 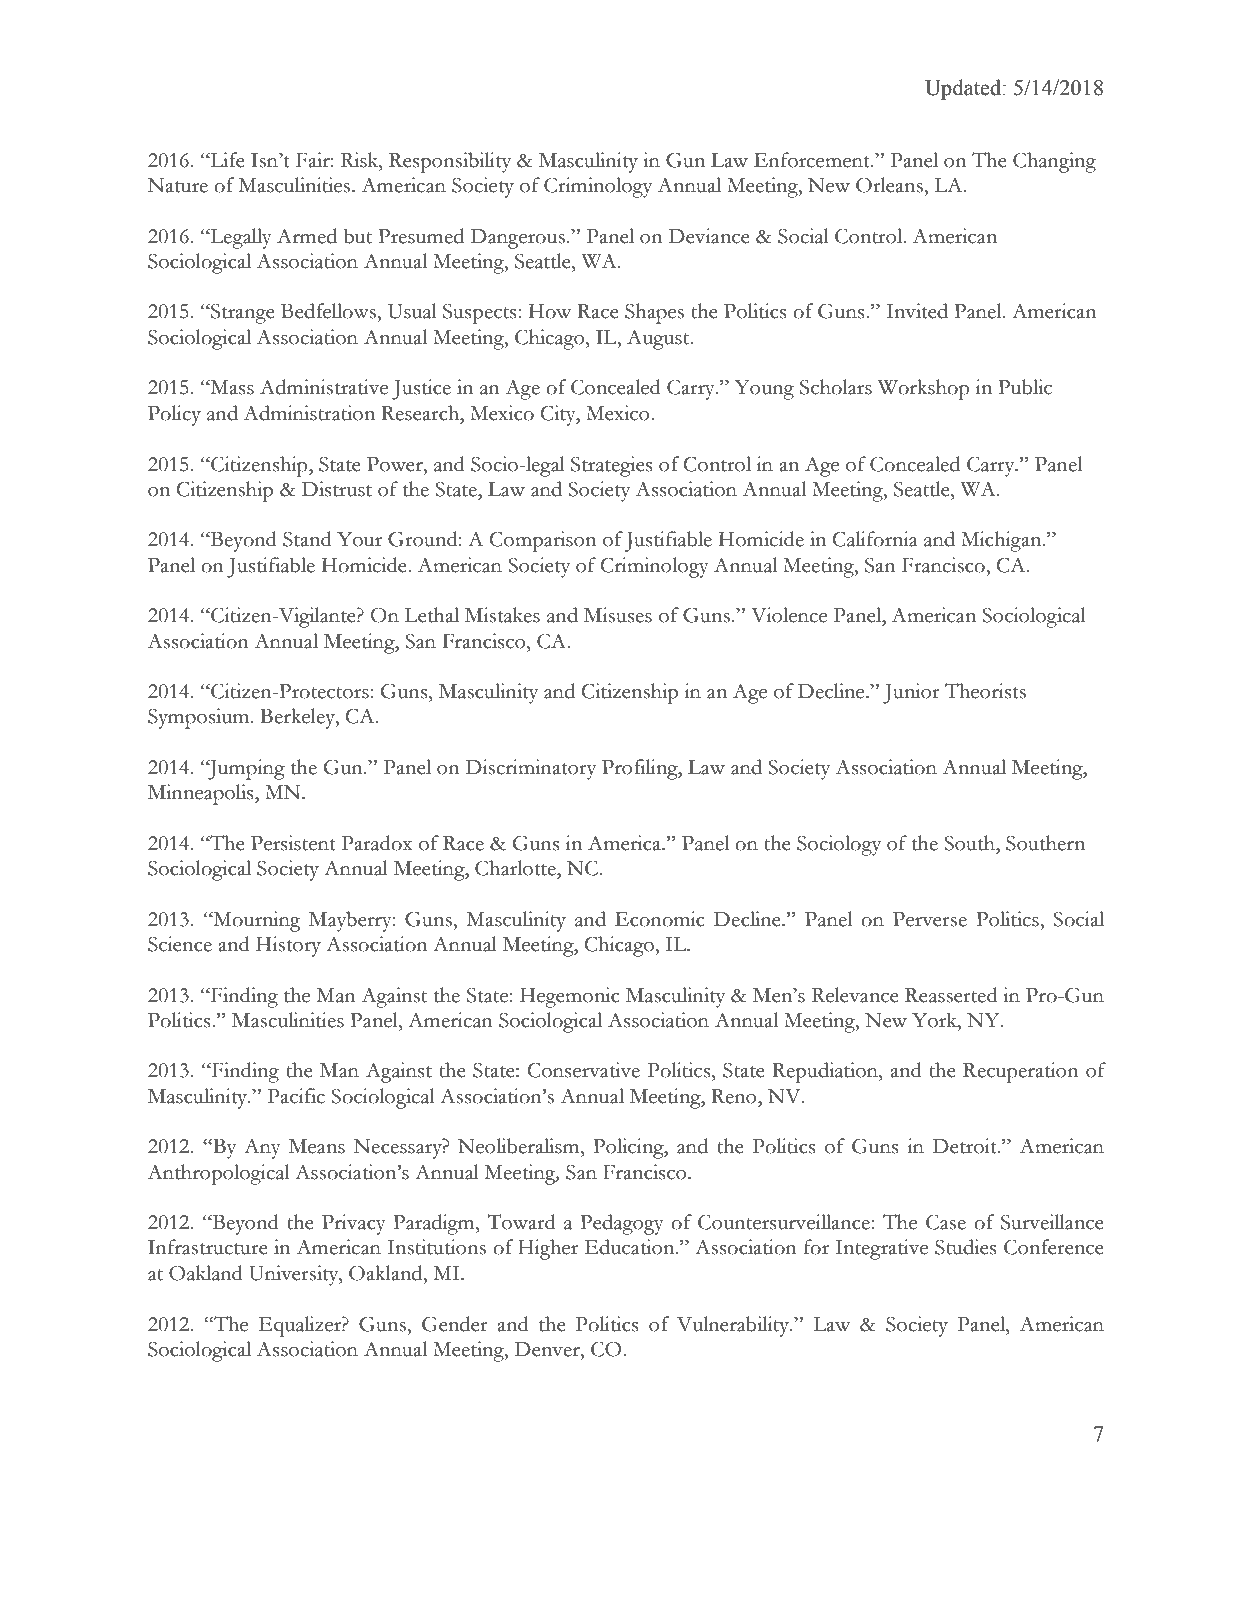 What do you see at coordinates (911, 693) in the page?
I see `Junior` at bounding box center [911, 693].
